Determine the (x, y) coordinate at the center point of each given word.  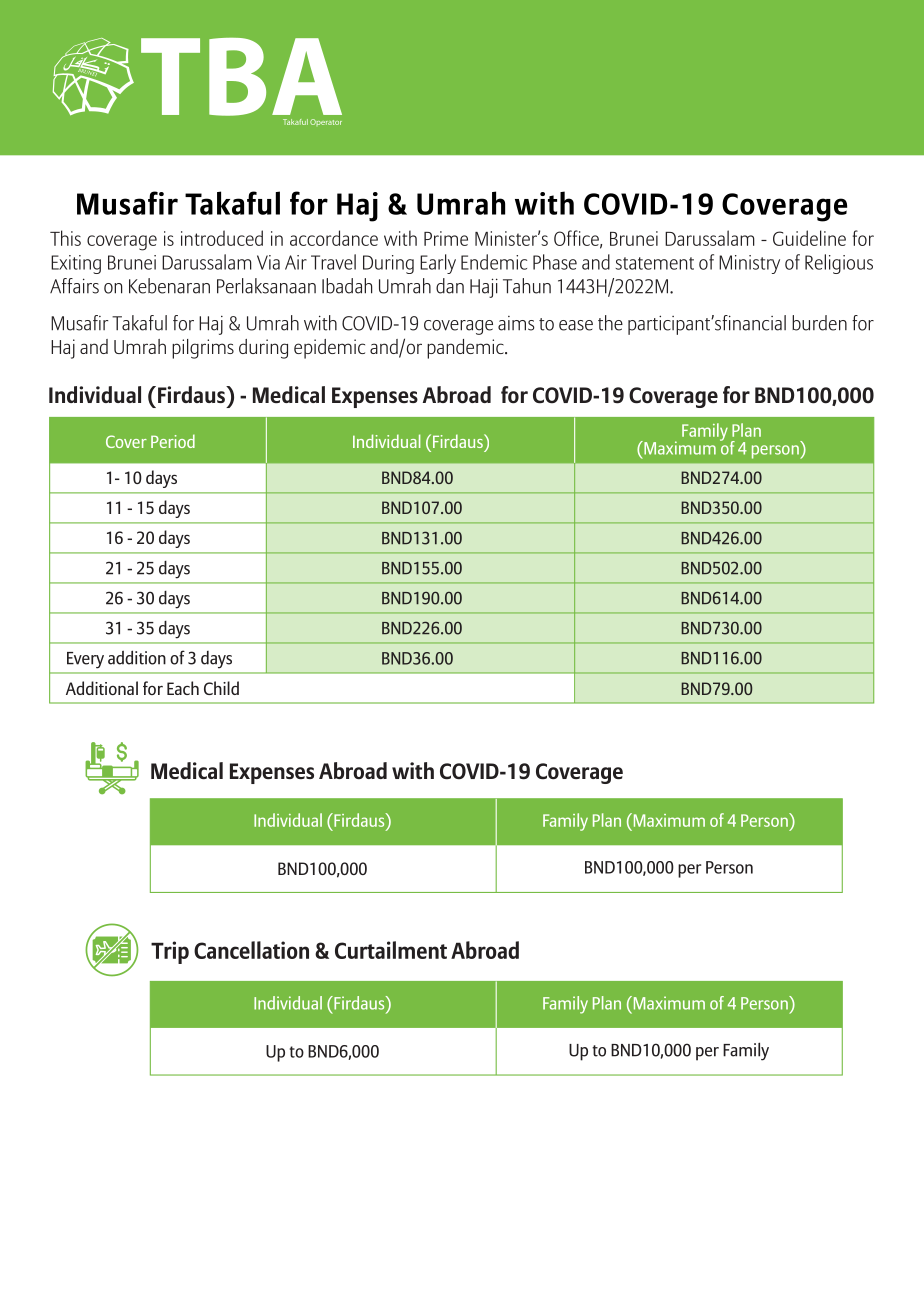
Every (85, 660)
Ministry (749, 264)
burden (819, 323)
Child (221, 688)
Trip (170, 952)
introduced (222, 238)
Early (438, 264)
